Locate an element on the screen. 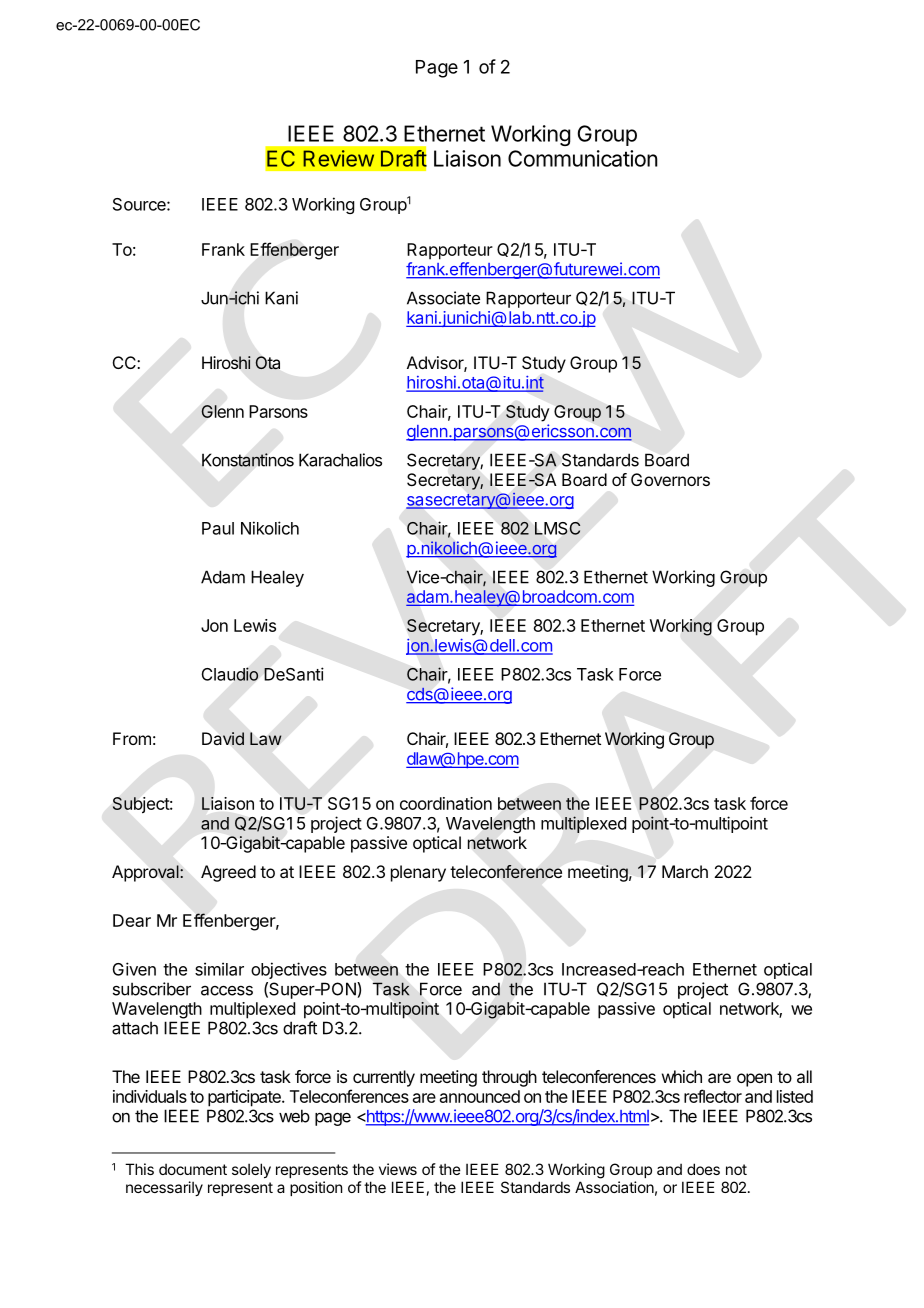 This screenshot has height=1308, width=924. not is located at coordinates (736, 1169).
